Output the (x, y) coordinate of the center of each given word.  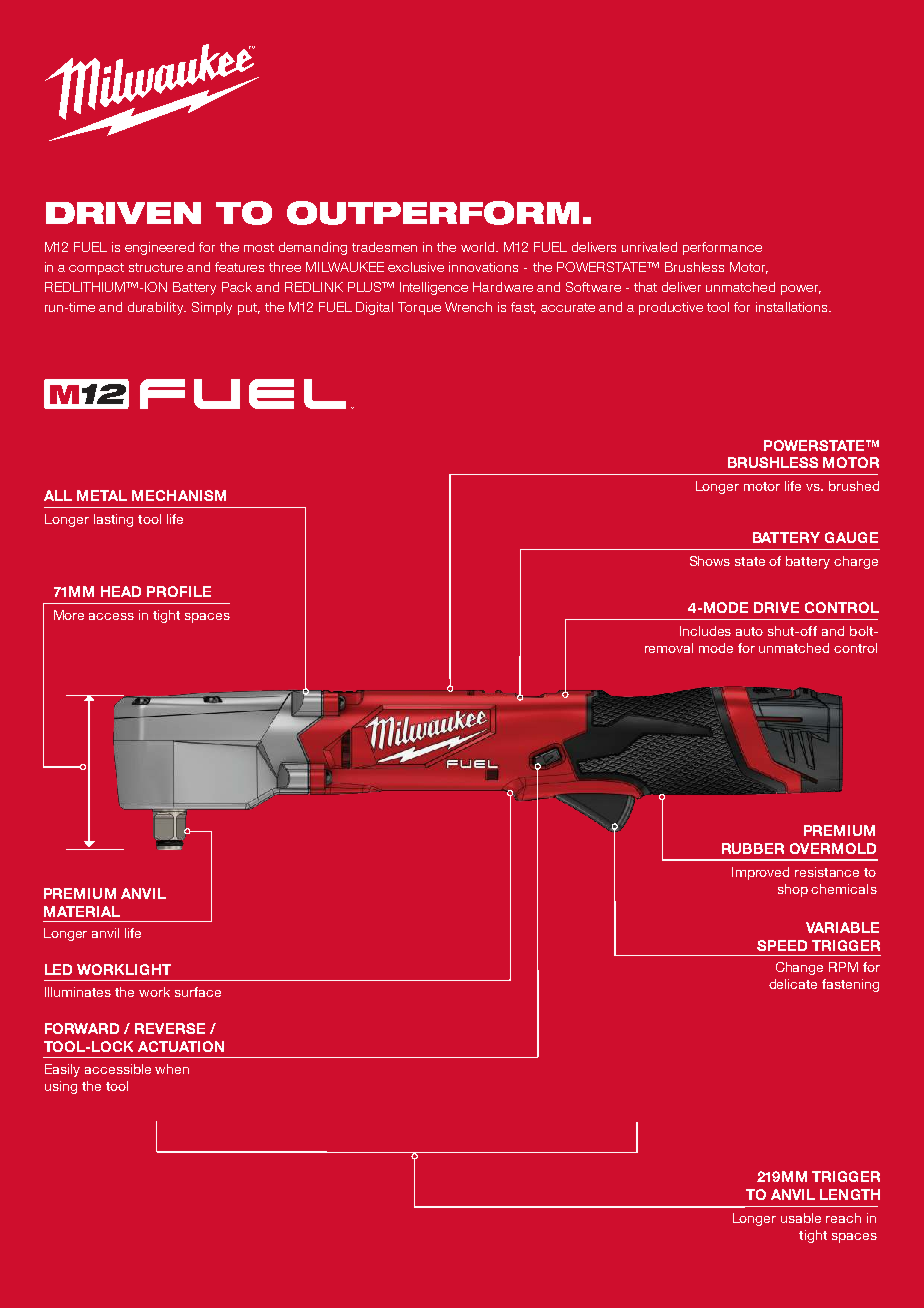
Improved (760, 873)
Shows (710, 561)
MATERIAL (82, 911)
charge (856, 562)
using (61, 1087)
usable (801, 1218)
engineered (159, 248)
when (172, 1069)
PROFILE (179, 591)
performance (722, 248)
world (479, 247)
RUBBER (753, 848)
